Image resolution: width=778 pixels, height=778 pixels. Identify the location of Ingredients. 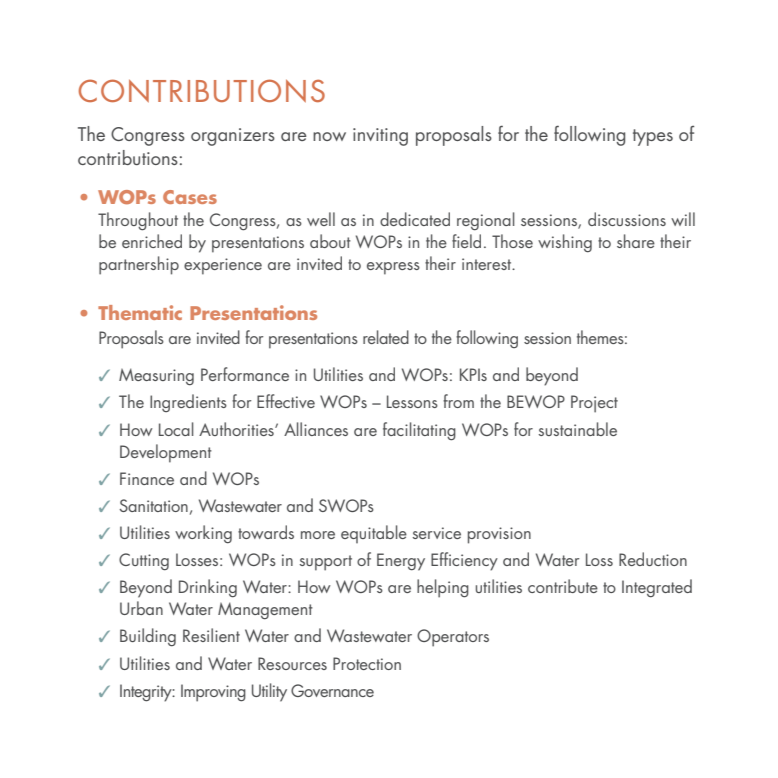
(188, 403).
